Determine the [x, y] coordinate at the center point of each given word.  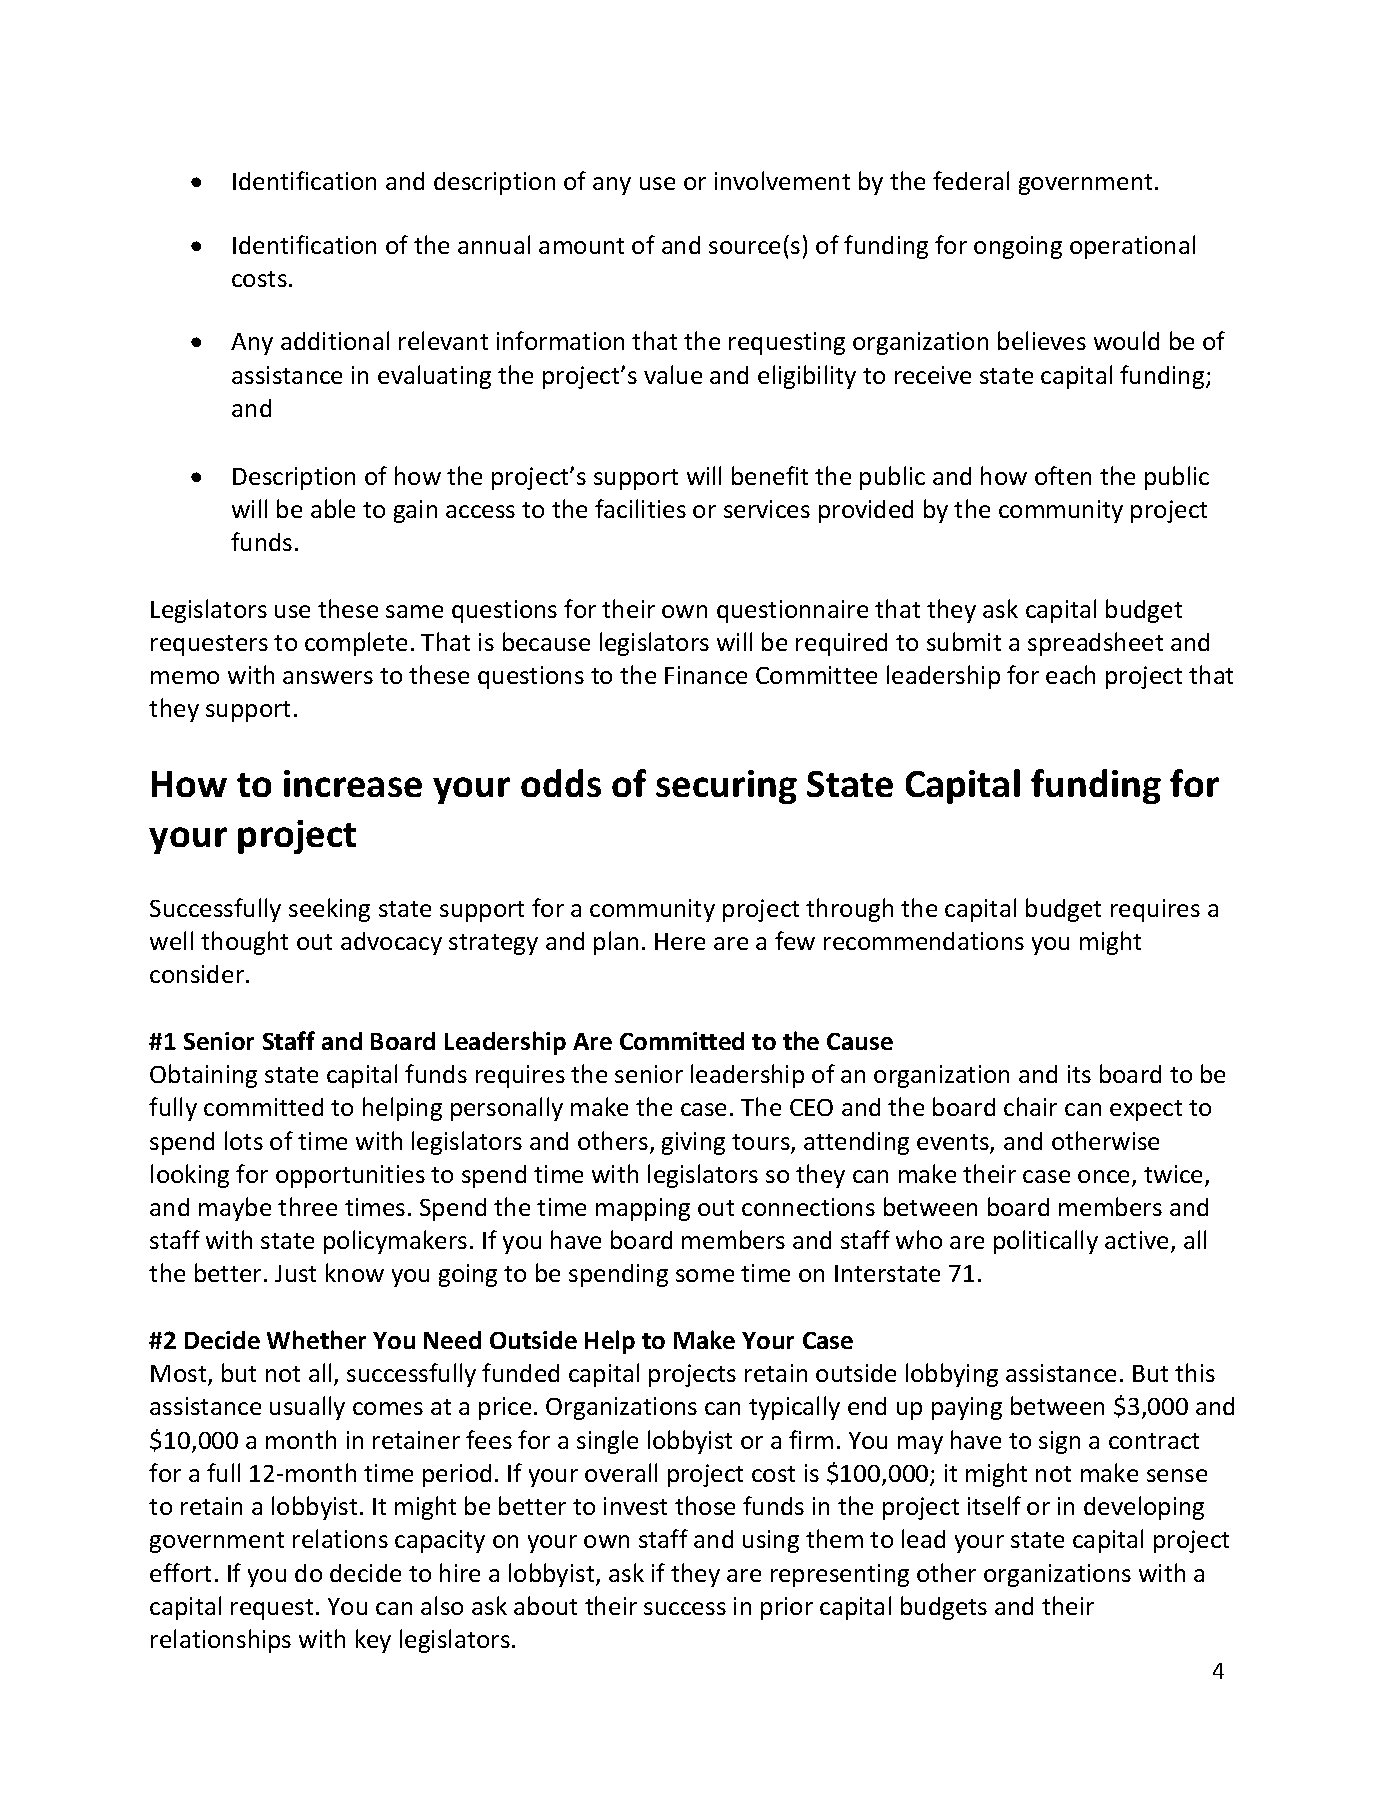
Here [680, 941]
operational [1132, 247]
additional [335, 340]
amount [581, 246]
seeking [329, 910]
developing [1144, 1508]
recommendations [924, 941]
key [373, 1641]
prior [787, 1608]
